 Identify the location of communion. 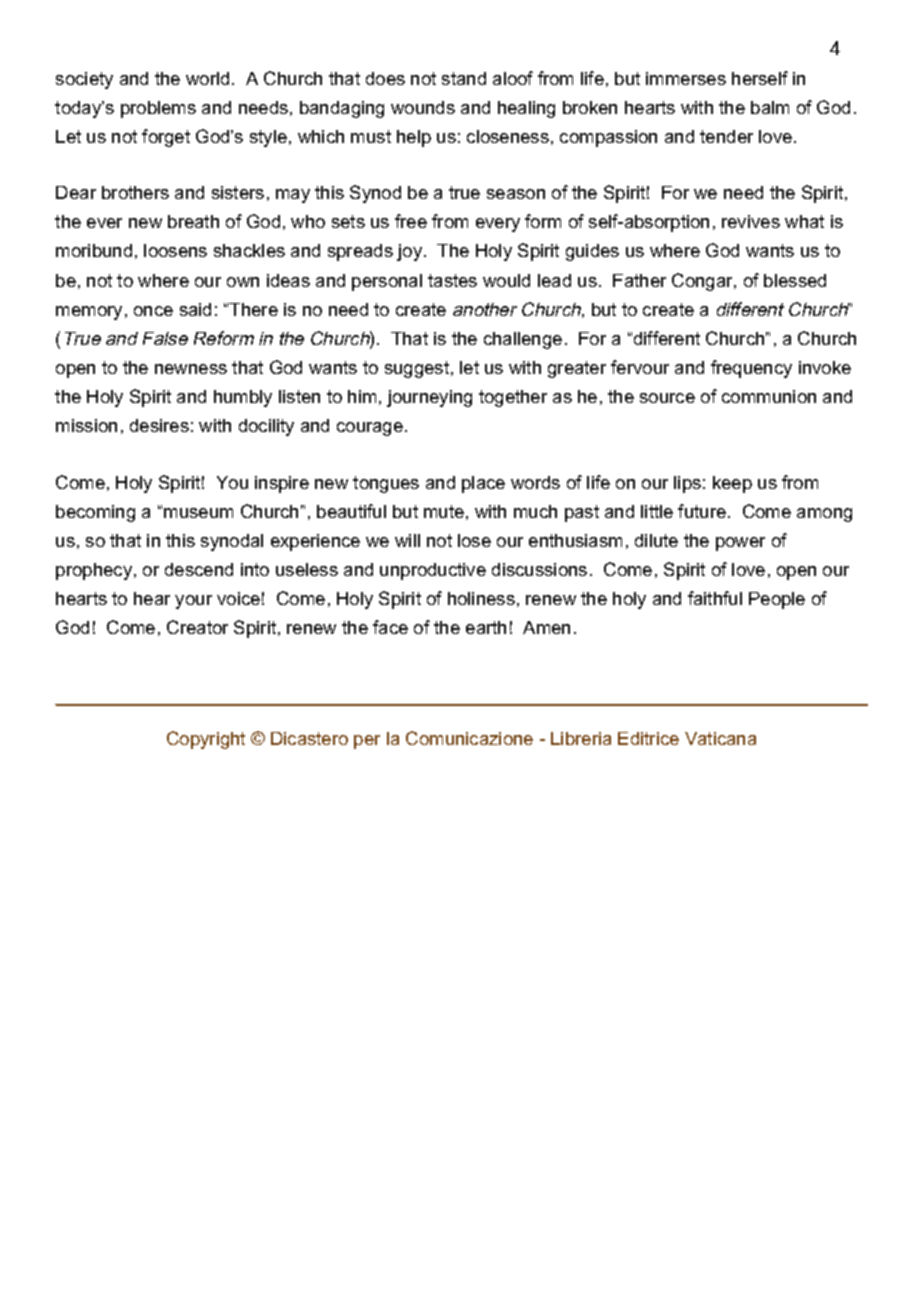
(769, 396).
